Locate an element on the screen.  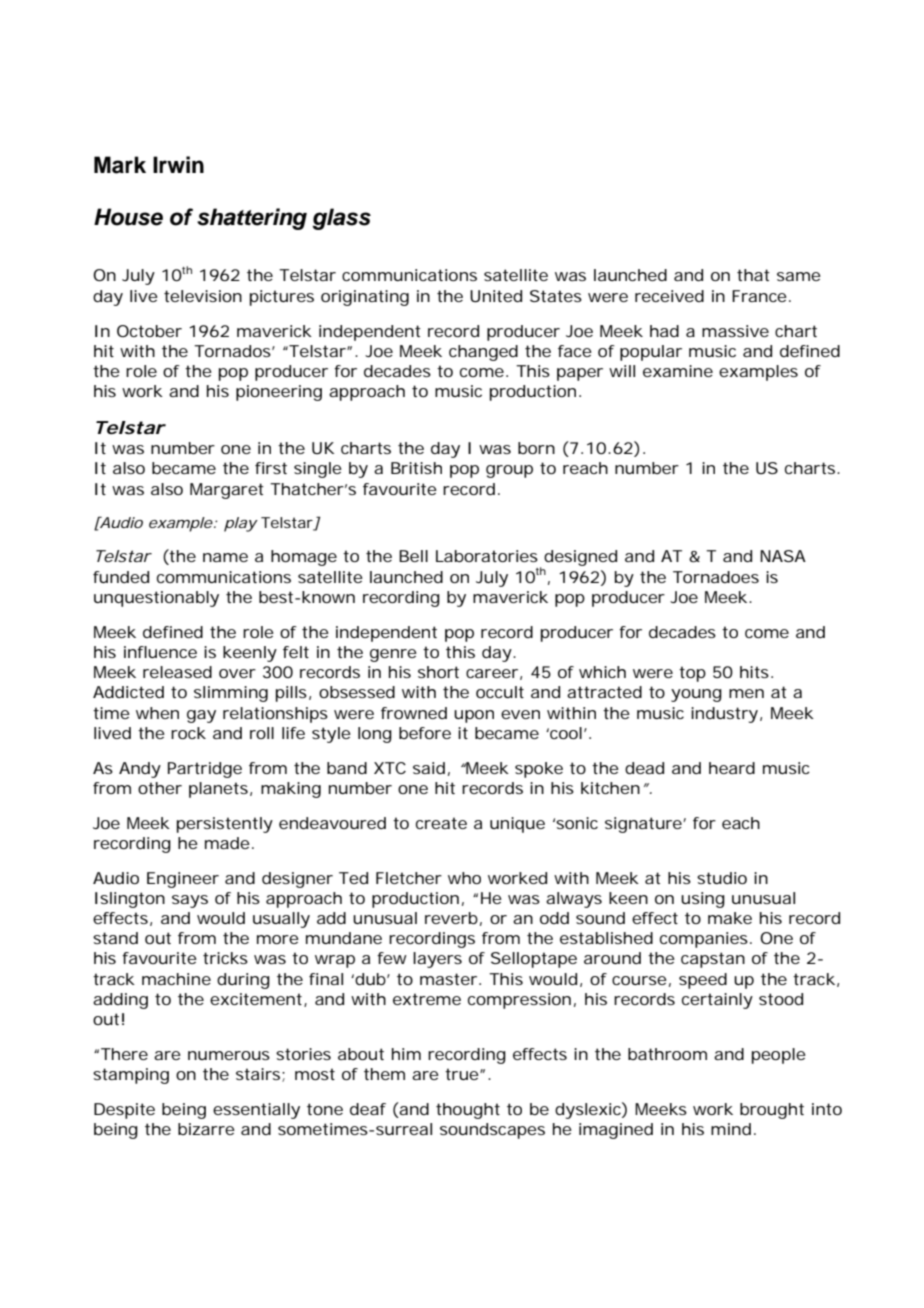
same is located at coordinates (799, 276).
